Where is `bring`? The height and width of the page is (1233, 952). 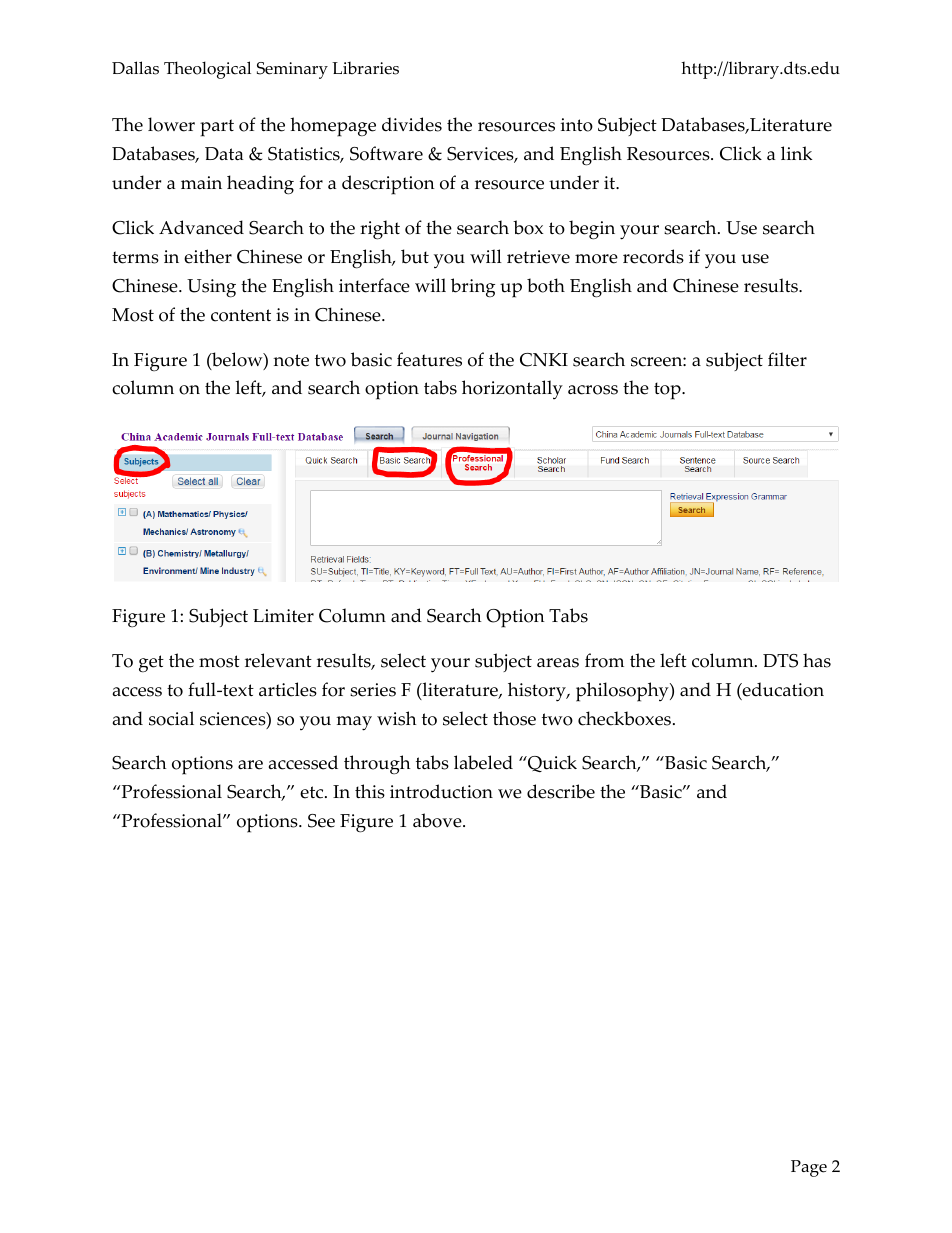 bring is located at coordinates (473, 288).
